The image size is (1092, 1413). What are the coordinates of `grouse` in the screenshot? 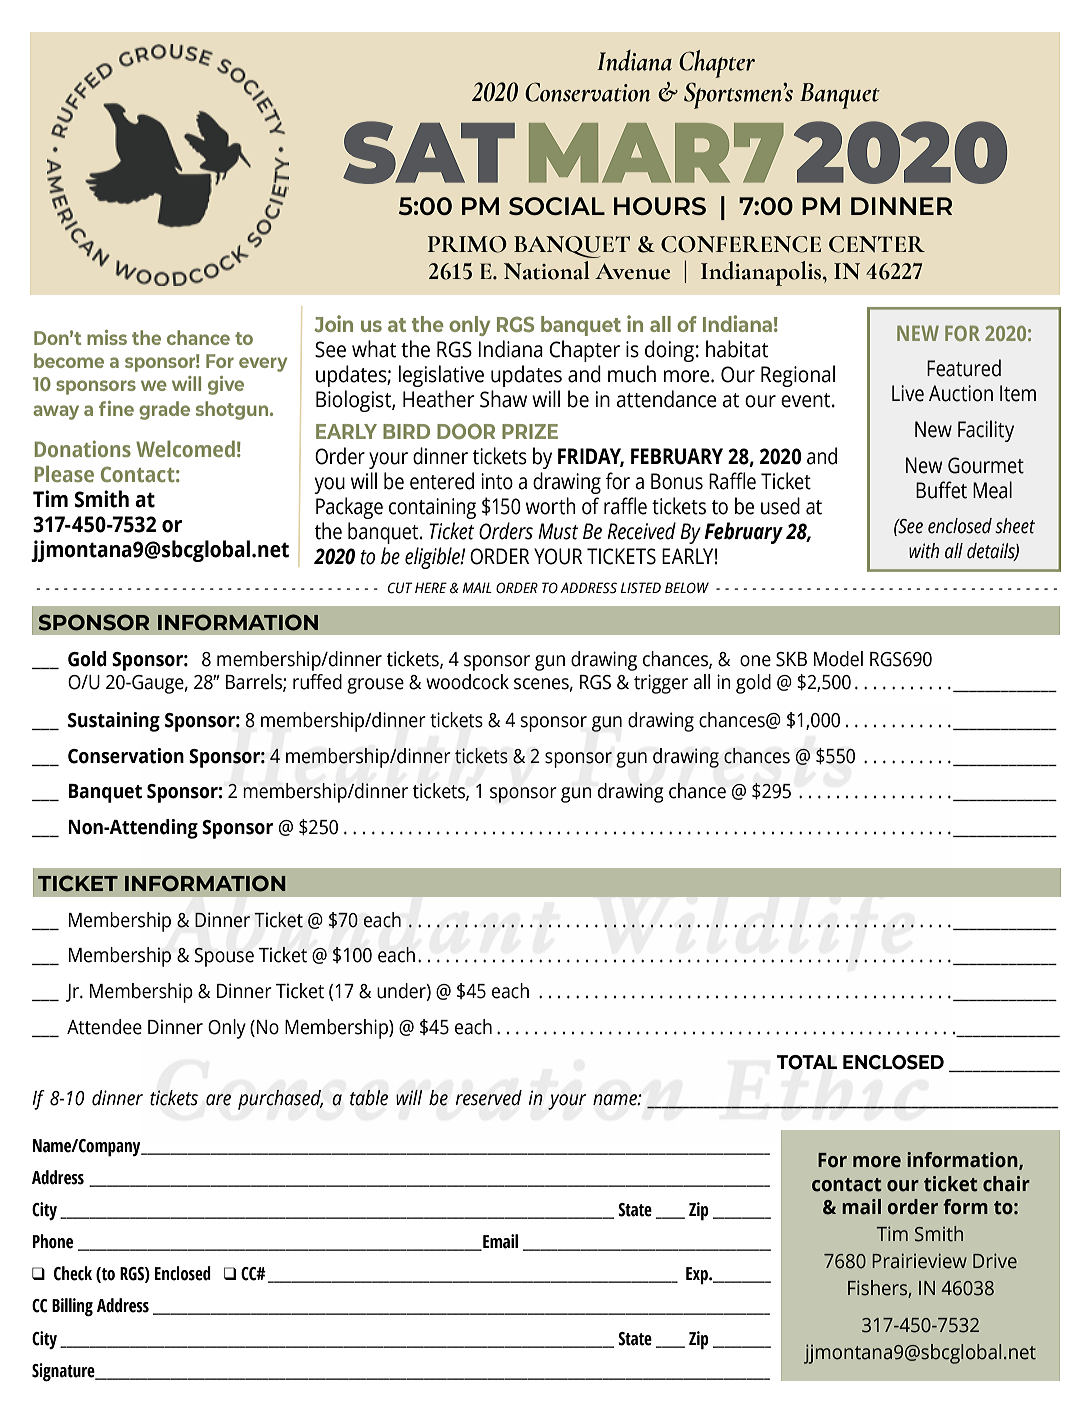 It's located at (375, 686).
